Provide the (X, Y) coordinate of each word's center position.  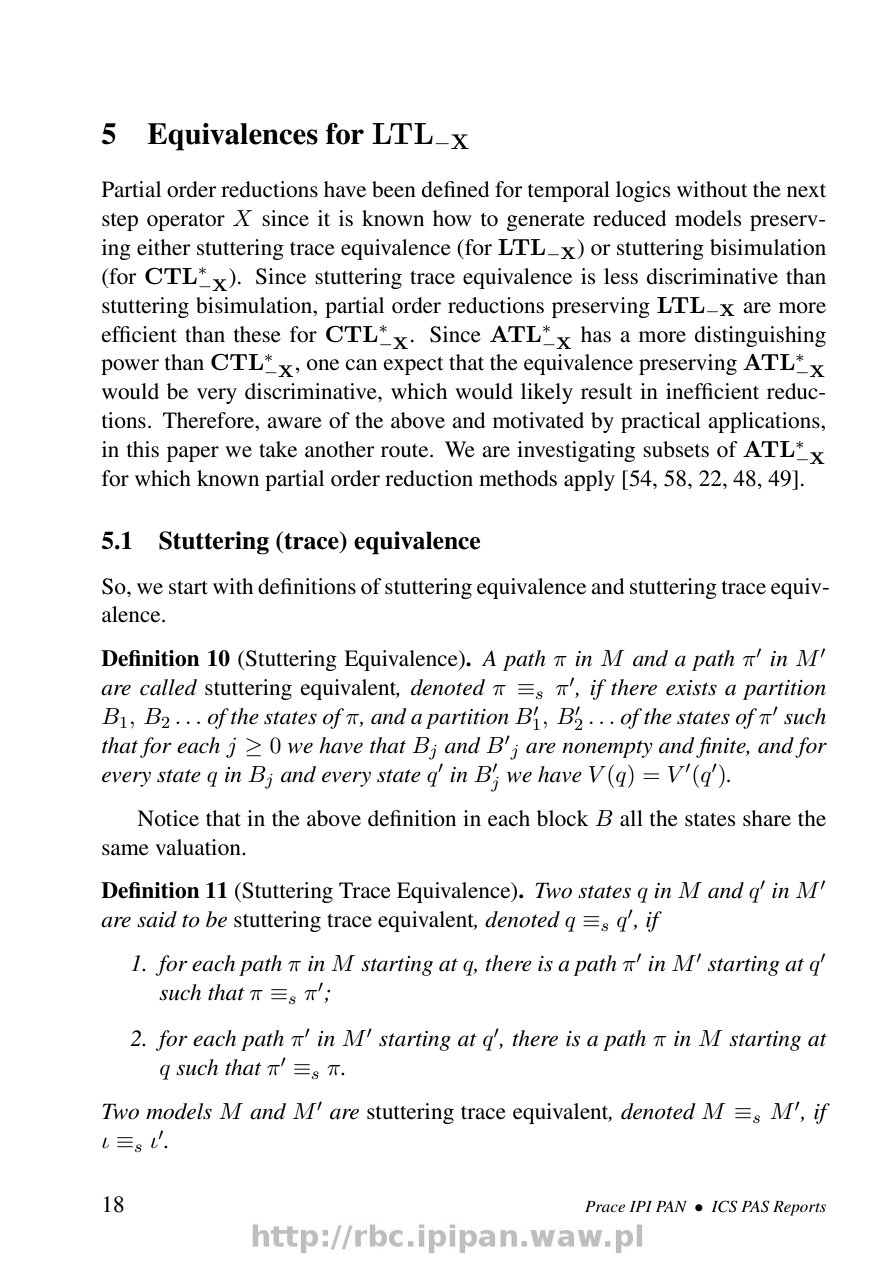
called (168, 687)
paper (193, 454)
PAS (755, 1206)
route (406, 451)
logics (643, 191)
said (157, 919)
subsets (676, 449)
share (767, 818)
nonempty (607, 749)
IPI (640, 1206)
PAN (671, 1206)
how (452, 218)
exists (691, 688)
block (563, 818)
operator (186, 222)
